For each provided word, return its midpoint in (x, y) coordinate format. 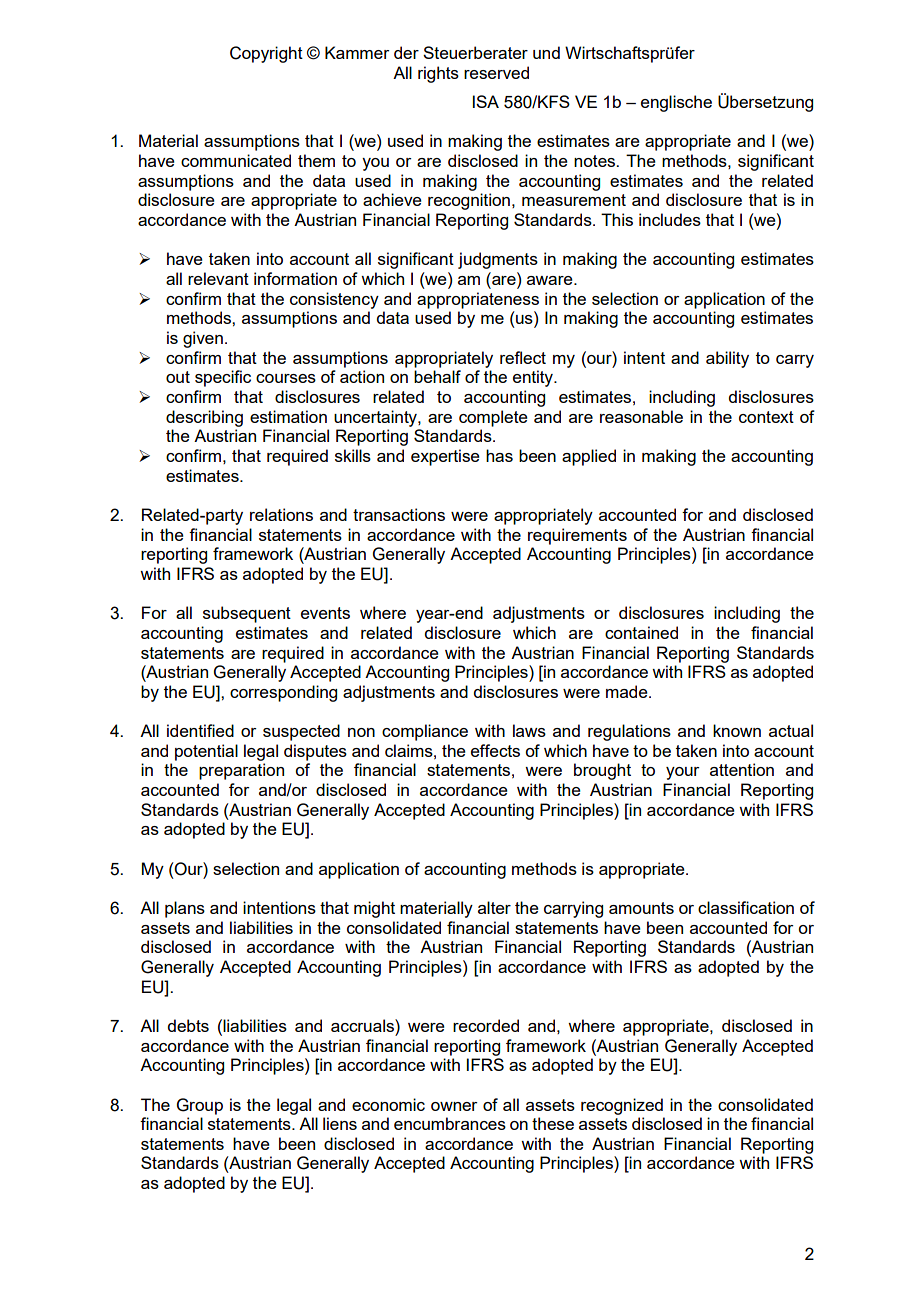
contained (641, 632)
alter (494, 907)
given (203, 339)
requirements (577, 536)
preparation (241, 771)
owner (454, 1106)
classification (746, 907)
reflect (523, 357)
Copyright (266, 54)
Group (200, 1106)
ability (727, 359)
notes (596, 161)
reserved (496, 72)
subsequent (247, 614)
